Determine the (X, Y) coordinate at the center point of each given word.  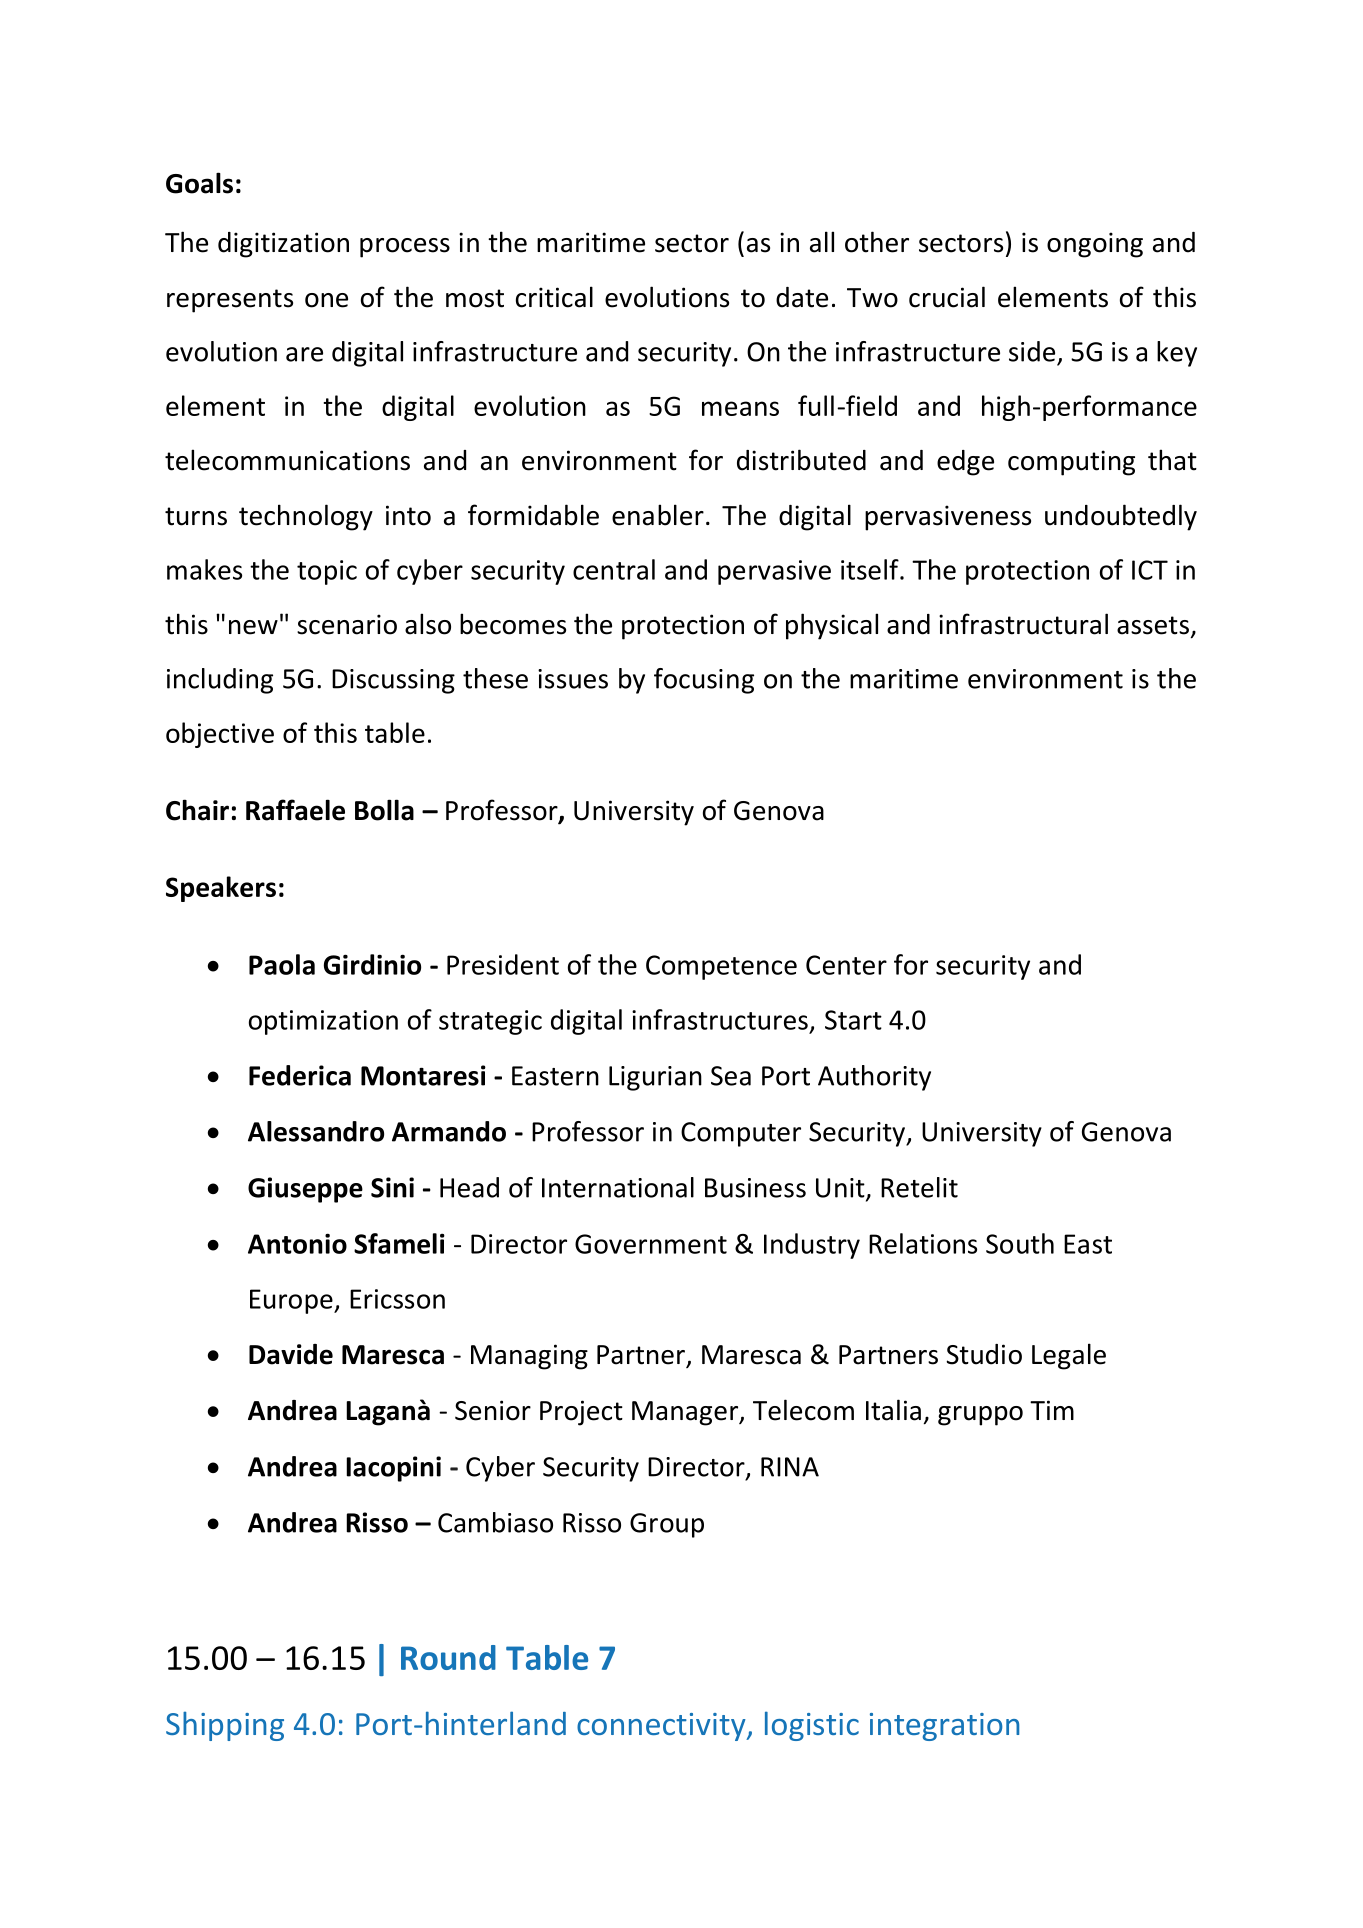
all (822, 242)
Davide (291, 1354)
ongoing (1095, 245)
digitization (283, 245)
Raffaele (295, 810)
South (1020, 1243)
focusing (704, 681)
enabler (658, 515)
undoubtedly (1121, 517)
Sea (731, 1076)
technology (306, 517)
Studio (984, 1354)
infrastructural (1023, 624)
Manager (686, 1413)
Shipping (225, 1726)
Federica (300, 1075)
